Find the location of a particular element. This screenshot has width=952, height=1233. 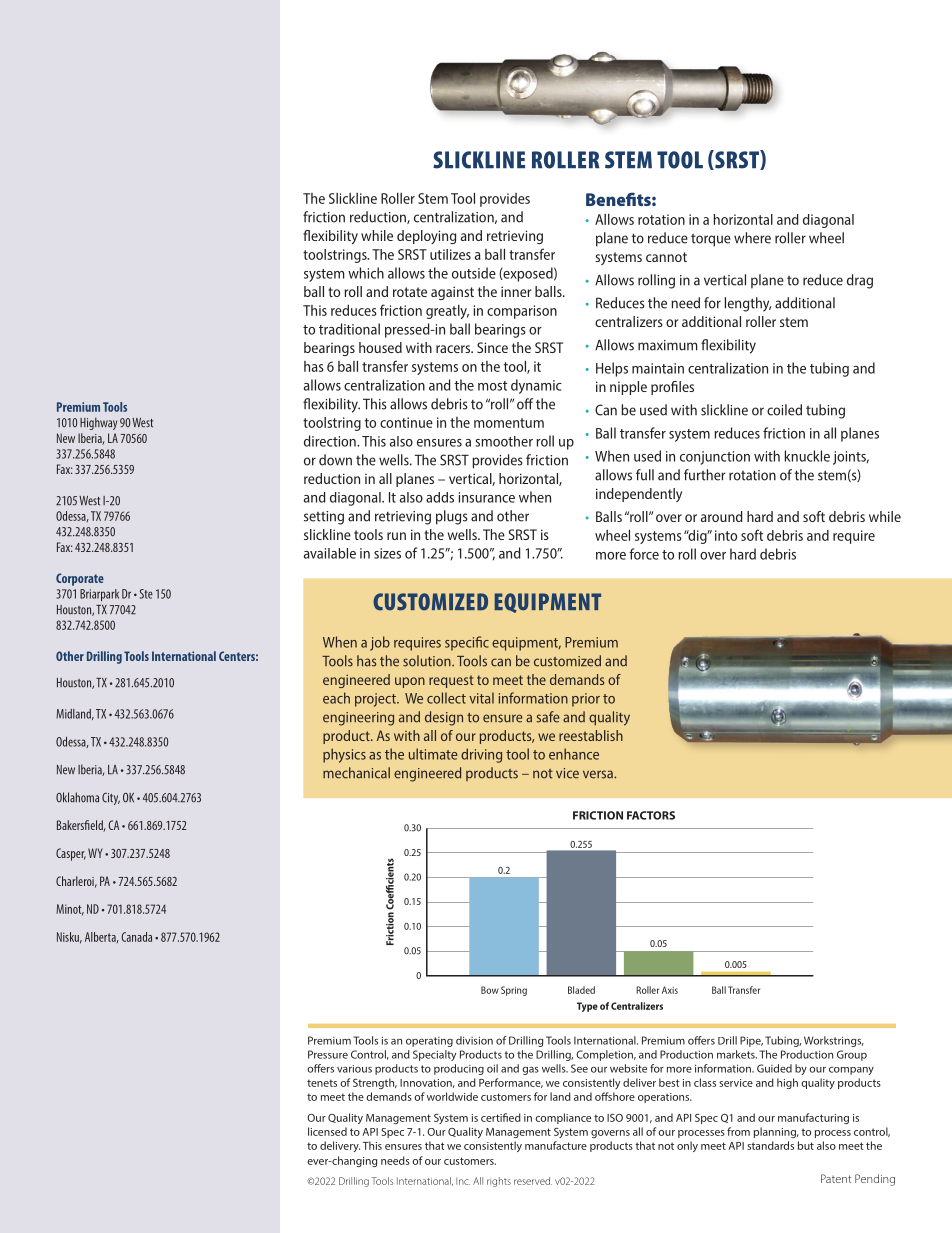

reestablish is located at coordinates (591, 735).
